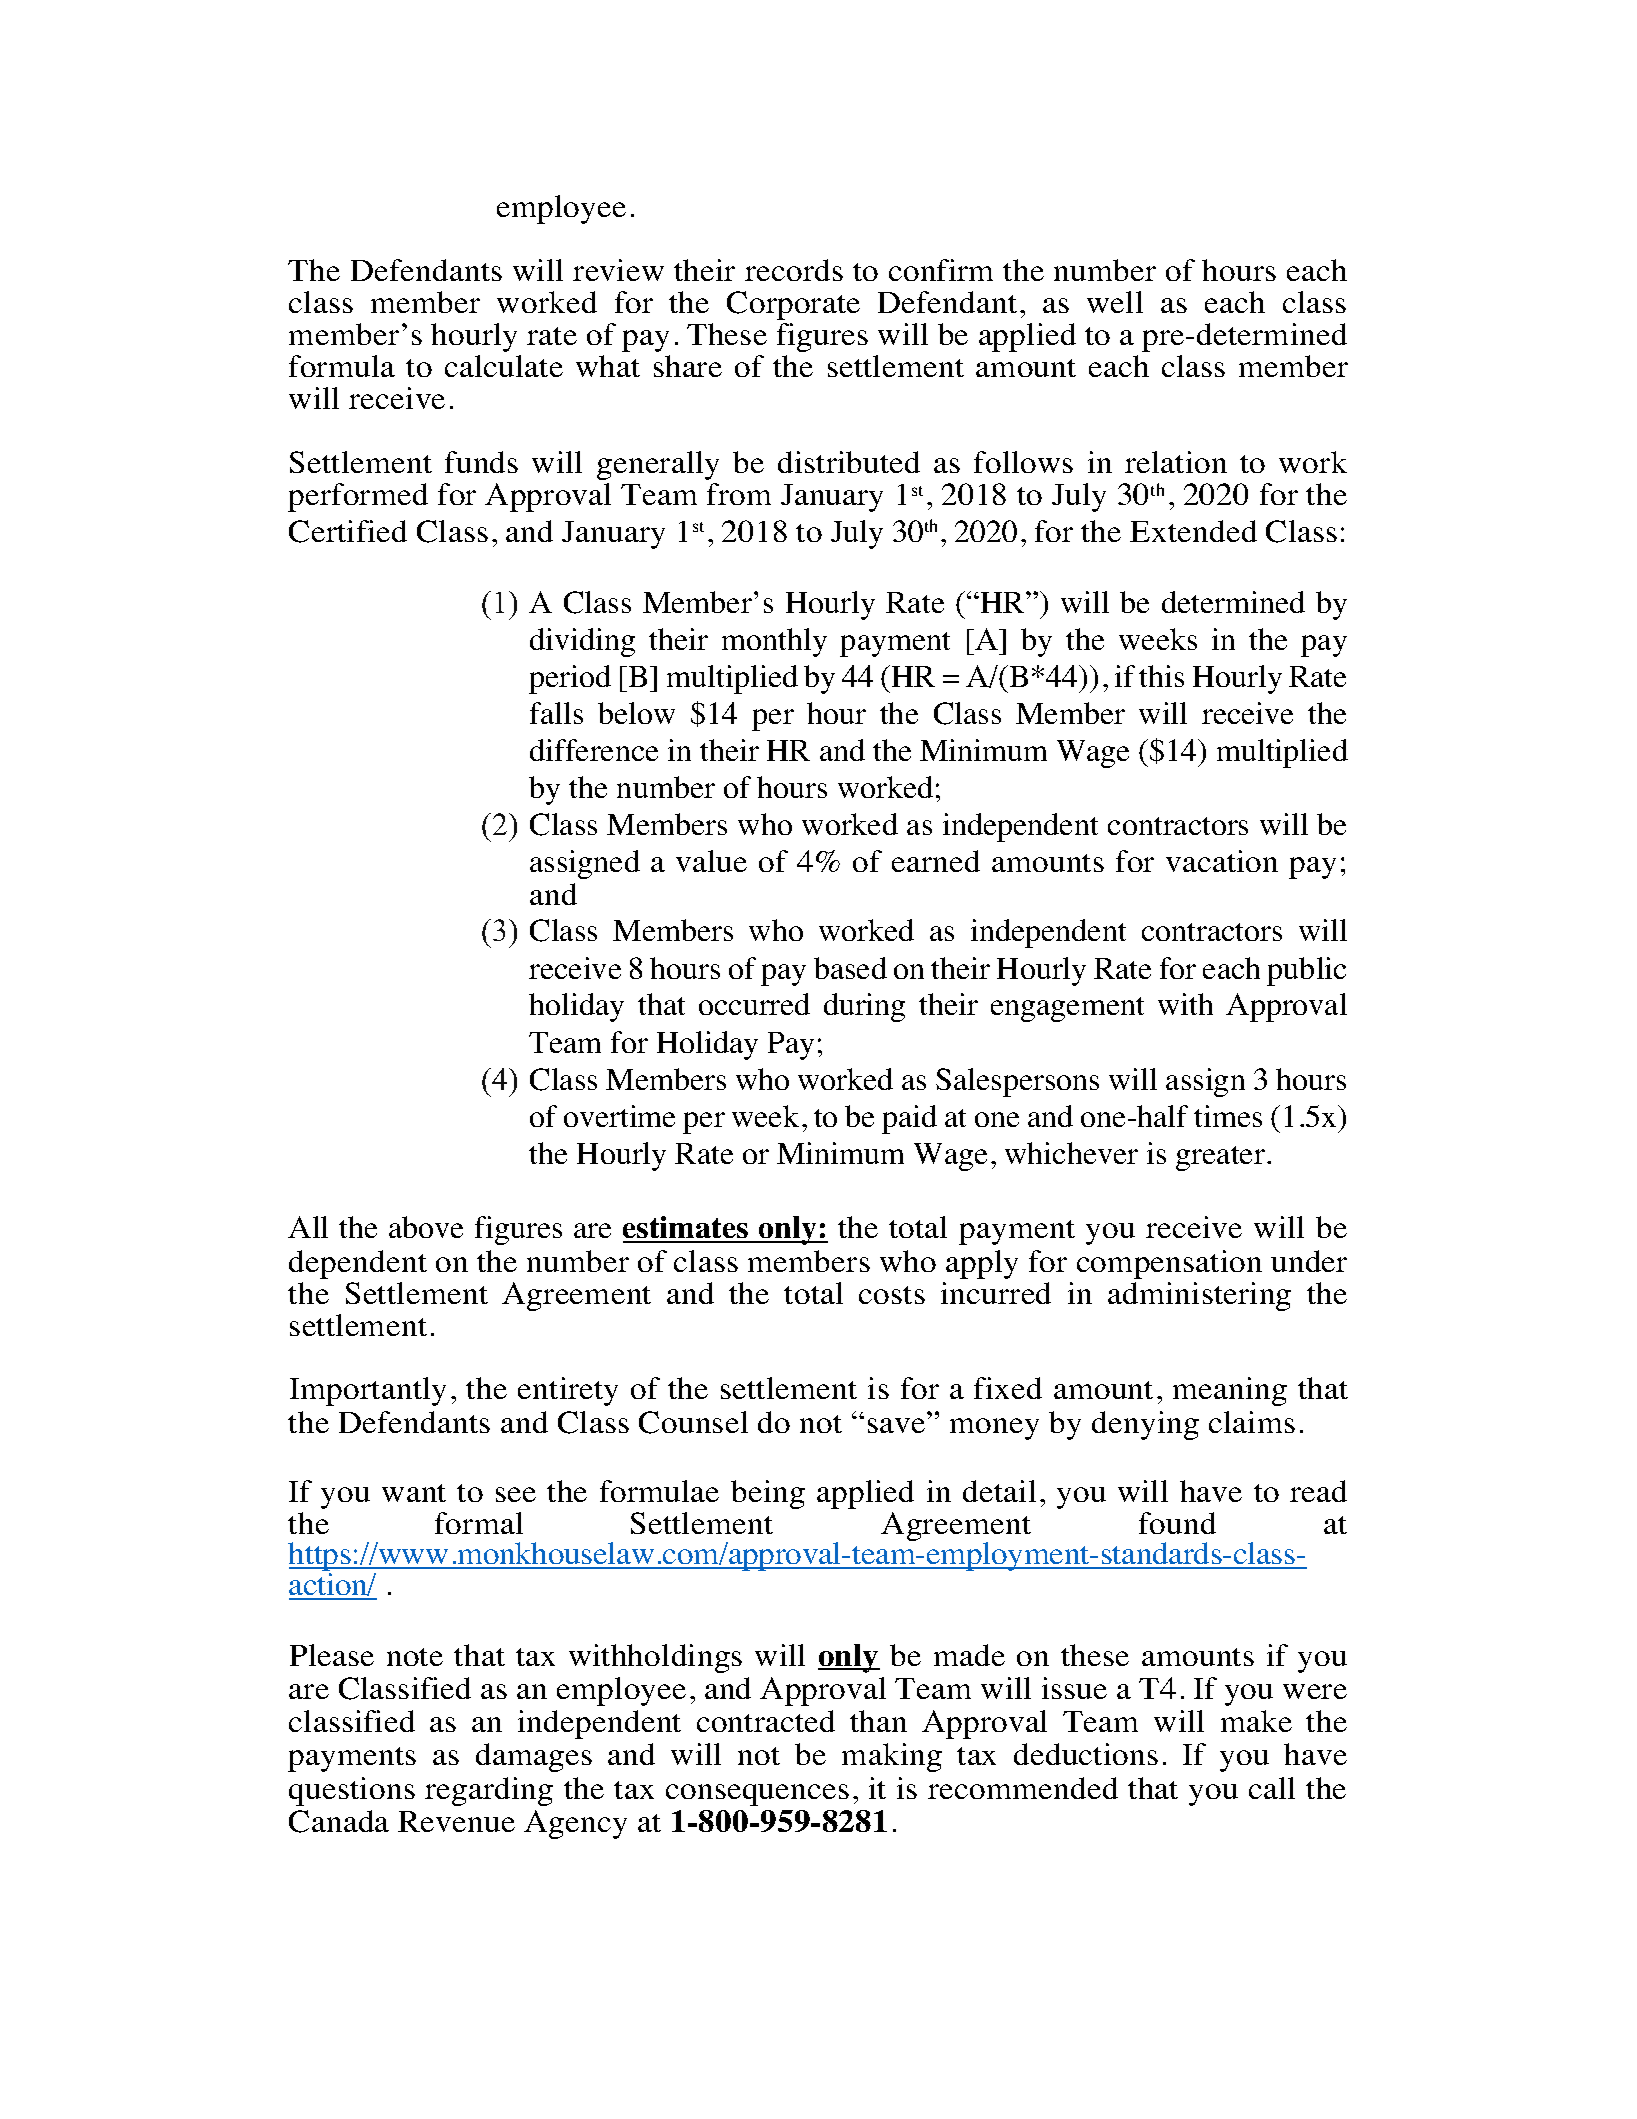 The height and width of the image is (2119, 1637). I want to click on want, so click(414, 1493).
